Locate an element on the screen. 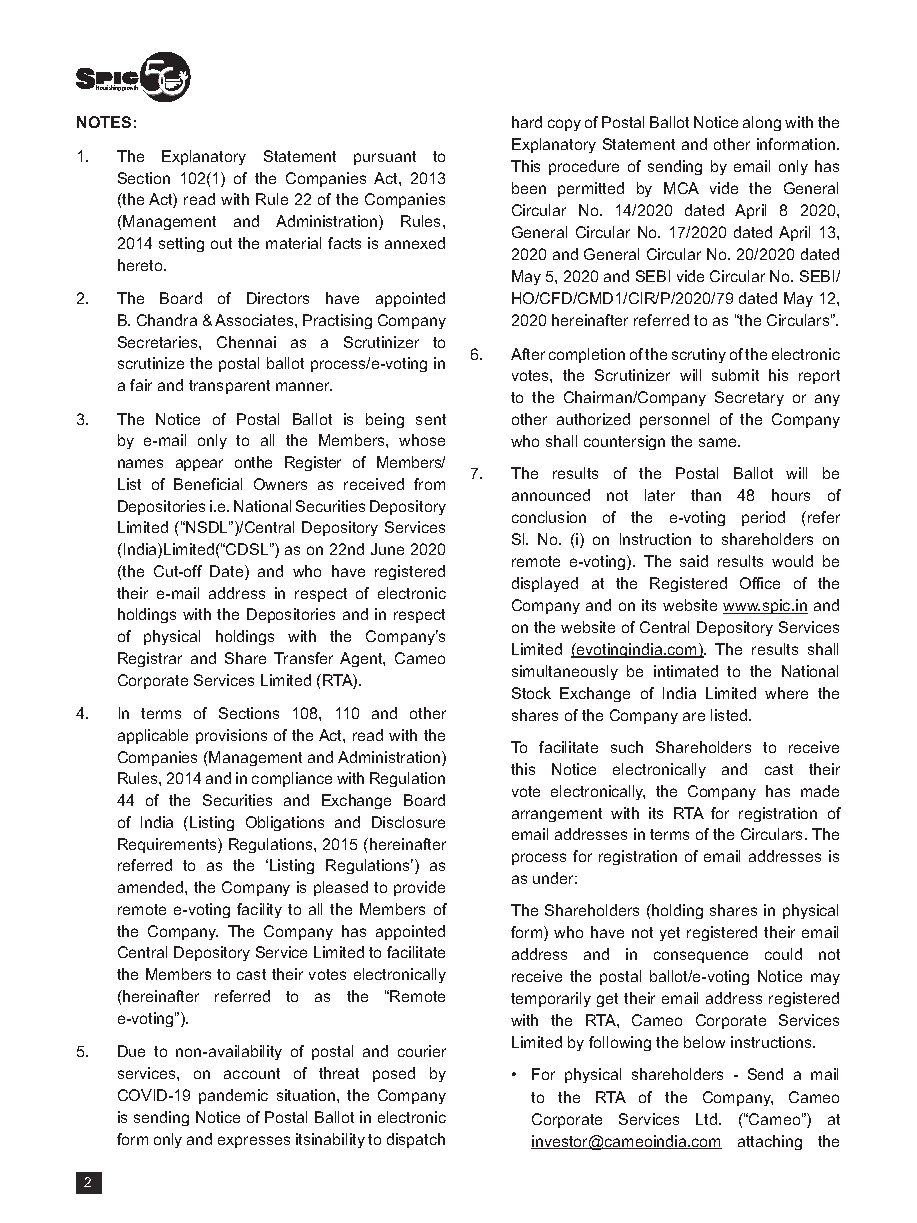 Image resolution: width=917 pixels, height=1223 pixels. along is located at coordinates (762, 123).
